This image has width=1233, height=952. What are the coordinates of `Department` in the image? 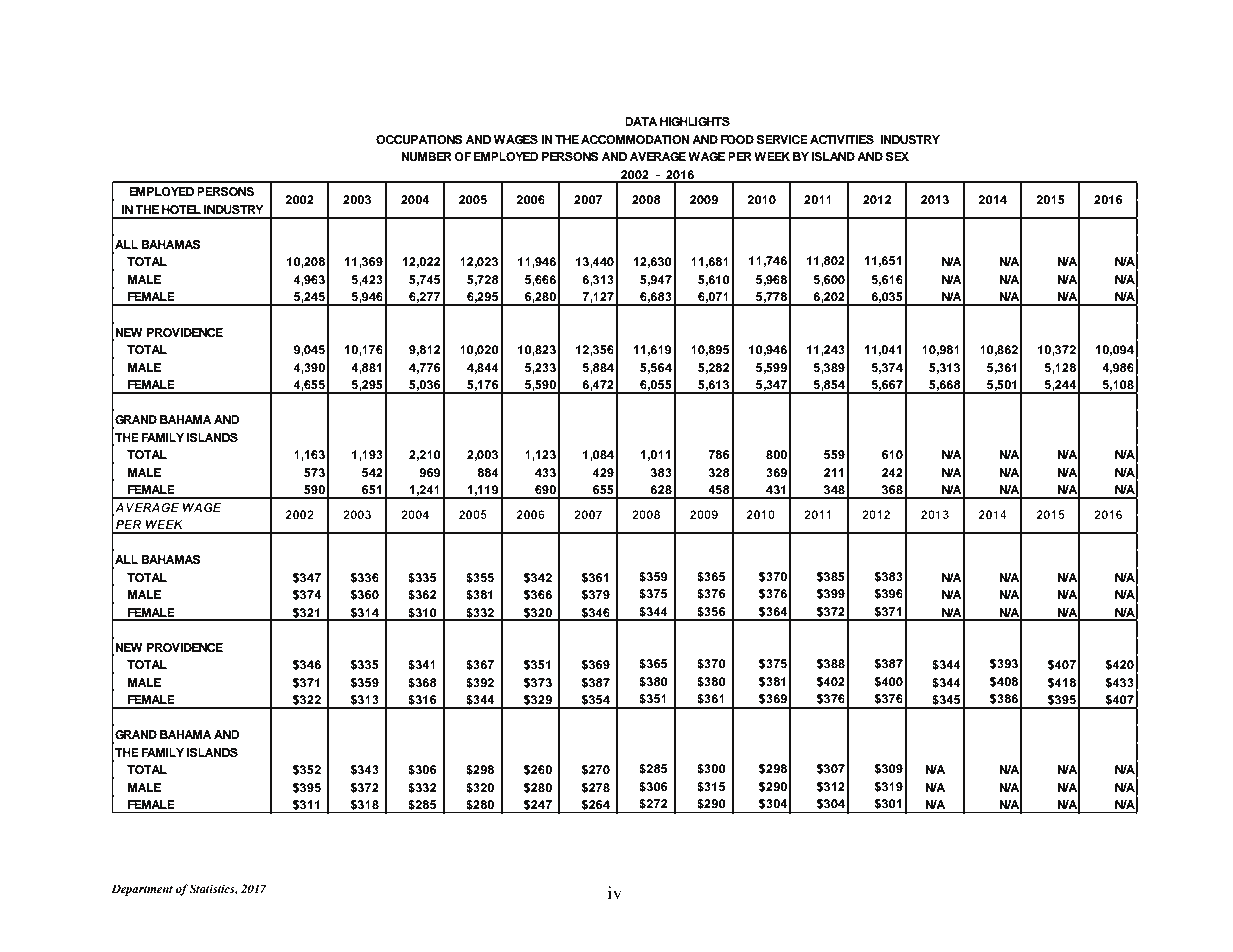 It's located at (142, 890).
